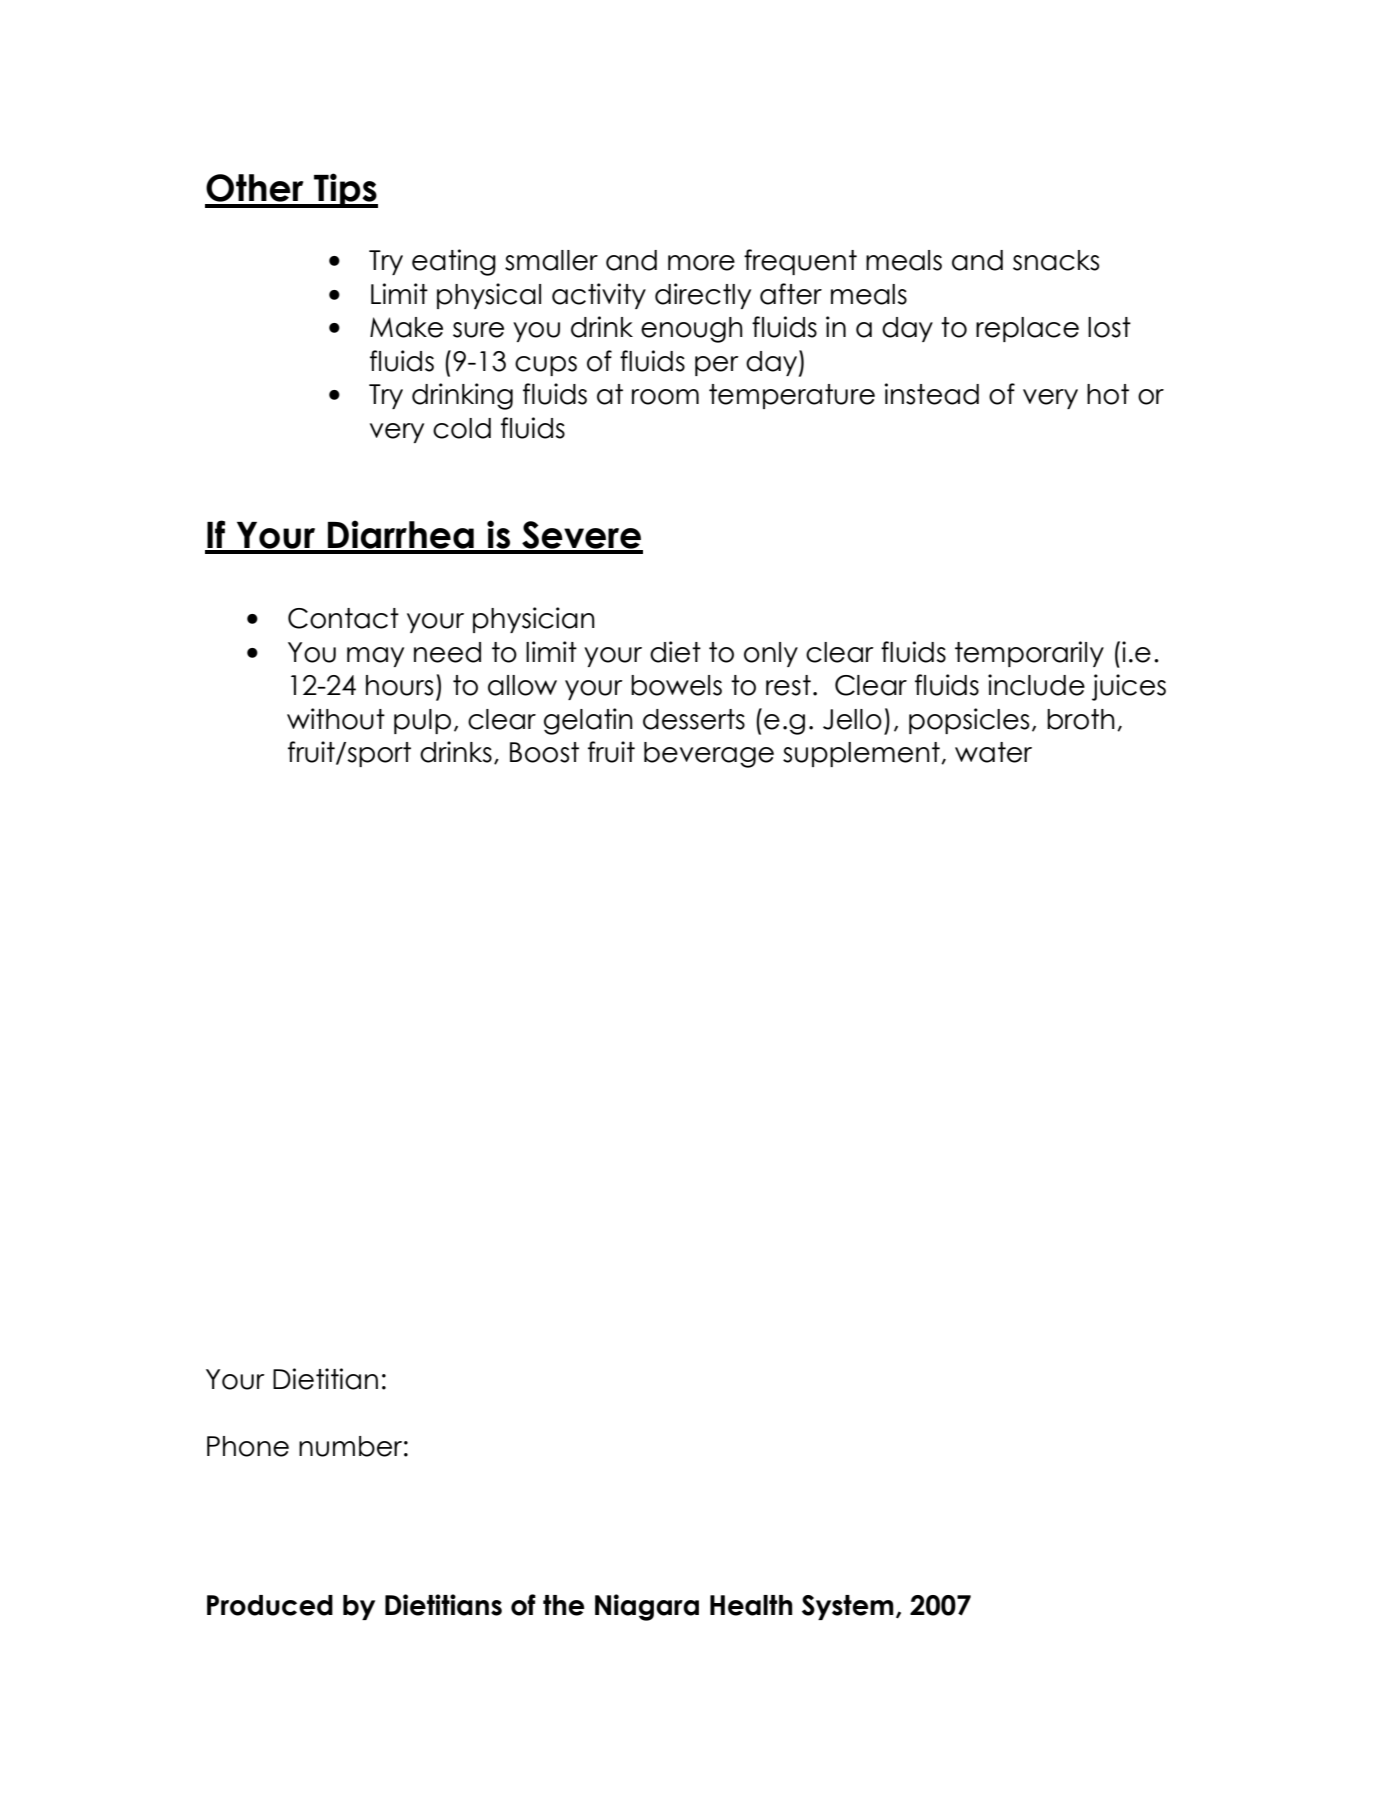 This screenshot has width=1395, height=1805. I want to click on Niagara, so click(647, 1607).
